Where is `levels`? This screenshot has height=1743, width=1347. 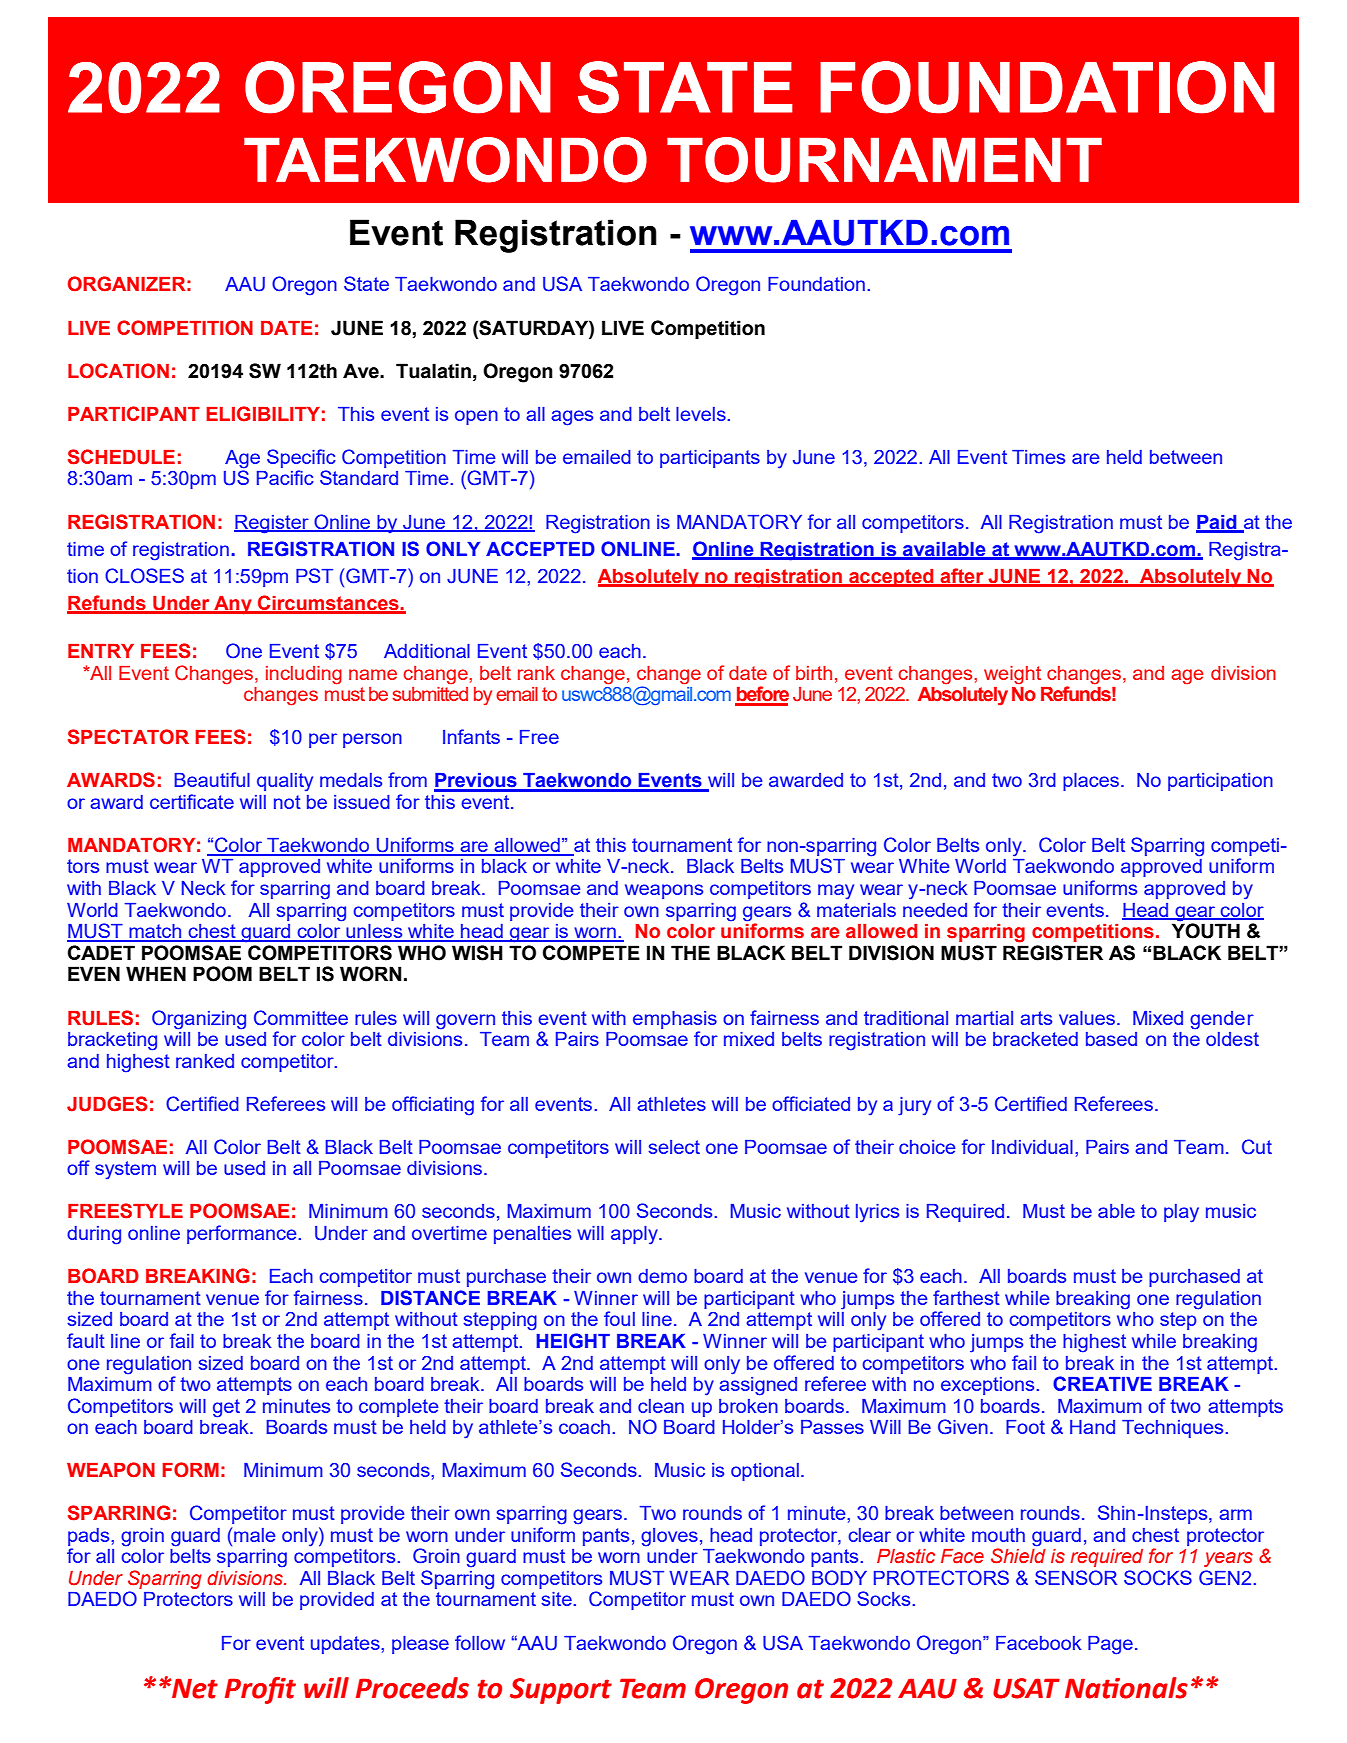 levels is located at coordinates (702, 414).
